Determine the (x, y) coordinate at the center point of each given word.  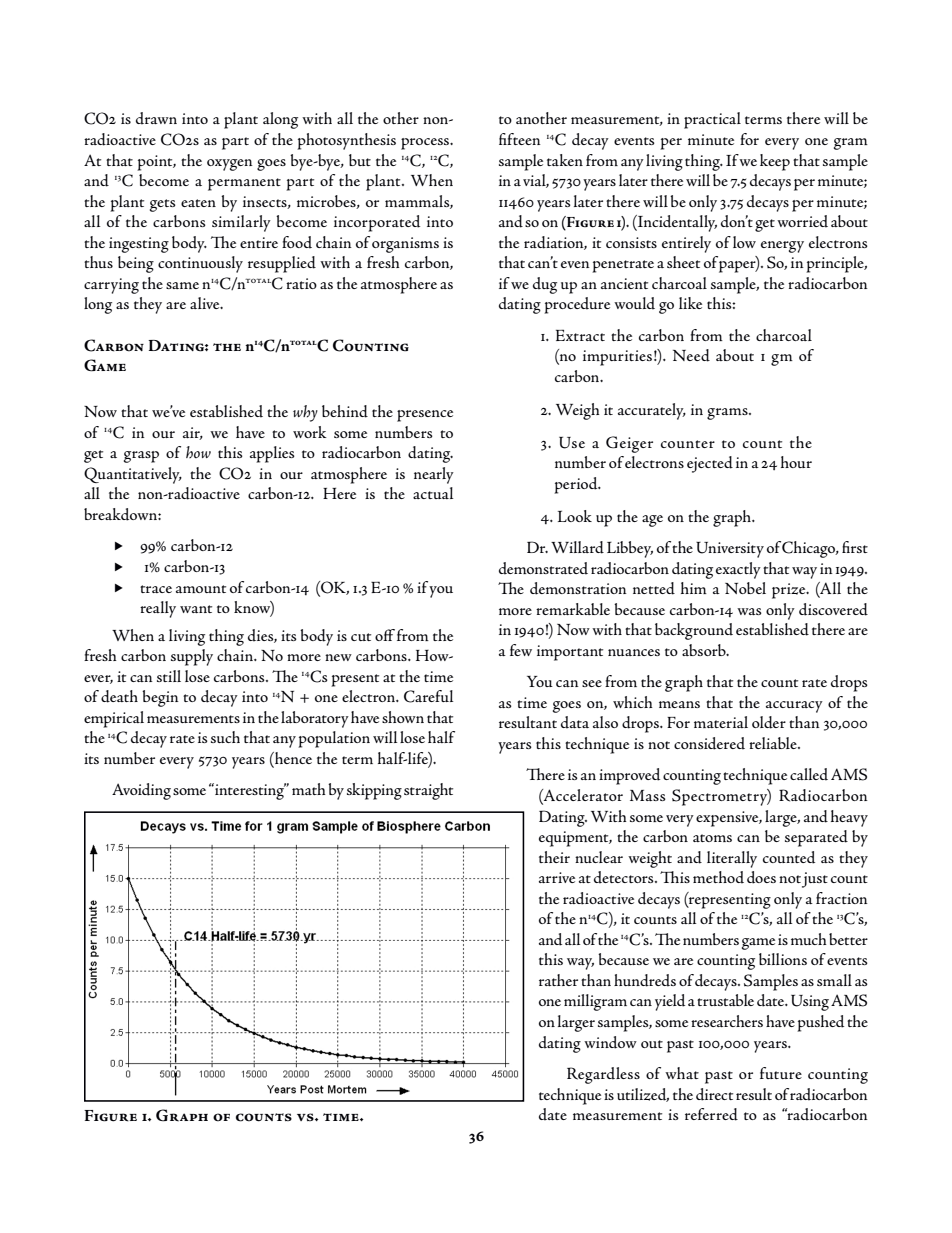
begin (160, 698)
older (769, 722)
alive (206, 303)
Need (691, 355)
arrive (557, 877)
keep (775, 162)
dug (545, 285)
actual (433, 493)
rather (558, 980)
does (761, 877)
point (156, 163)
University (730, 550)
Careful (429, 696)
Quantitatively (133, 475)
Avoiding (141, 791)
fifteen (520, 139)
